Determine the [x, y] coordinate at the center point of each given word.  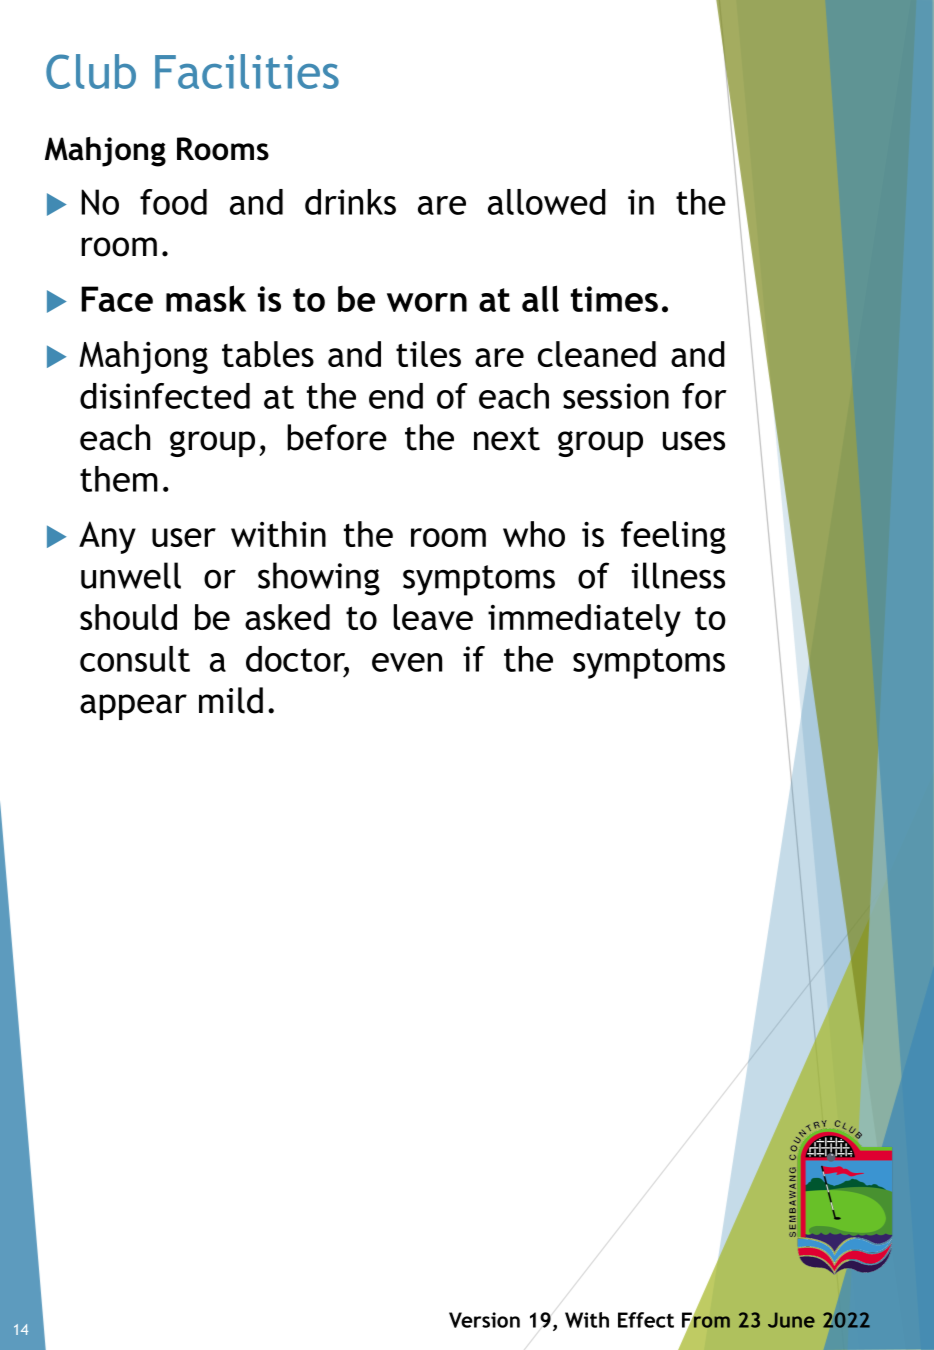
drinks [350, 202]
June [791, 1320]
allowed [547, 202]
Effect [646, 1320]
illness [678, 575]
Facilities [247, 71]
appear [133, 707]
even [407, 662]
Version [484, 1320]
